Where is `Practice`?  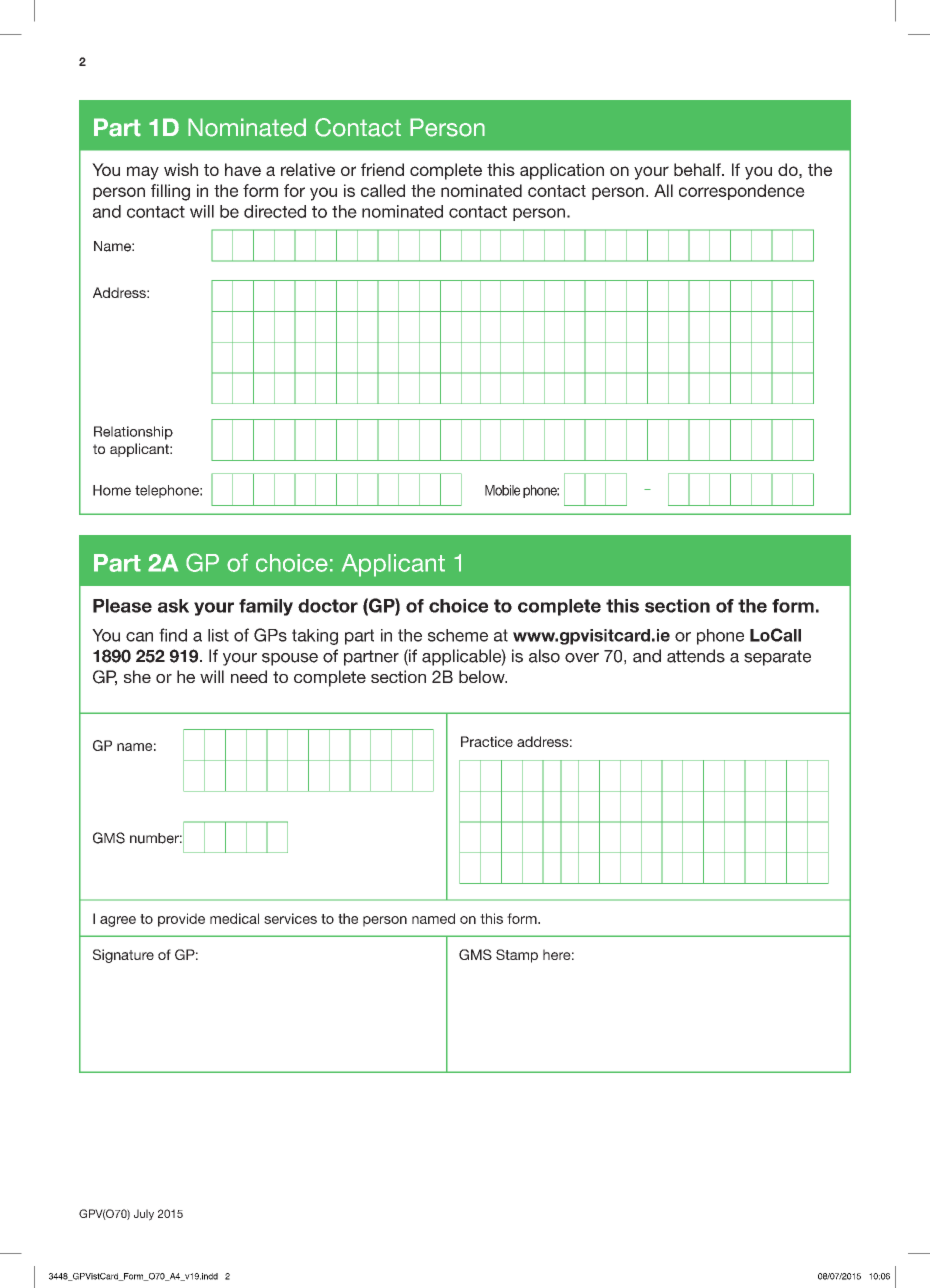
Practice is located at coordinates (487, 741).
